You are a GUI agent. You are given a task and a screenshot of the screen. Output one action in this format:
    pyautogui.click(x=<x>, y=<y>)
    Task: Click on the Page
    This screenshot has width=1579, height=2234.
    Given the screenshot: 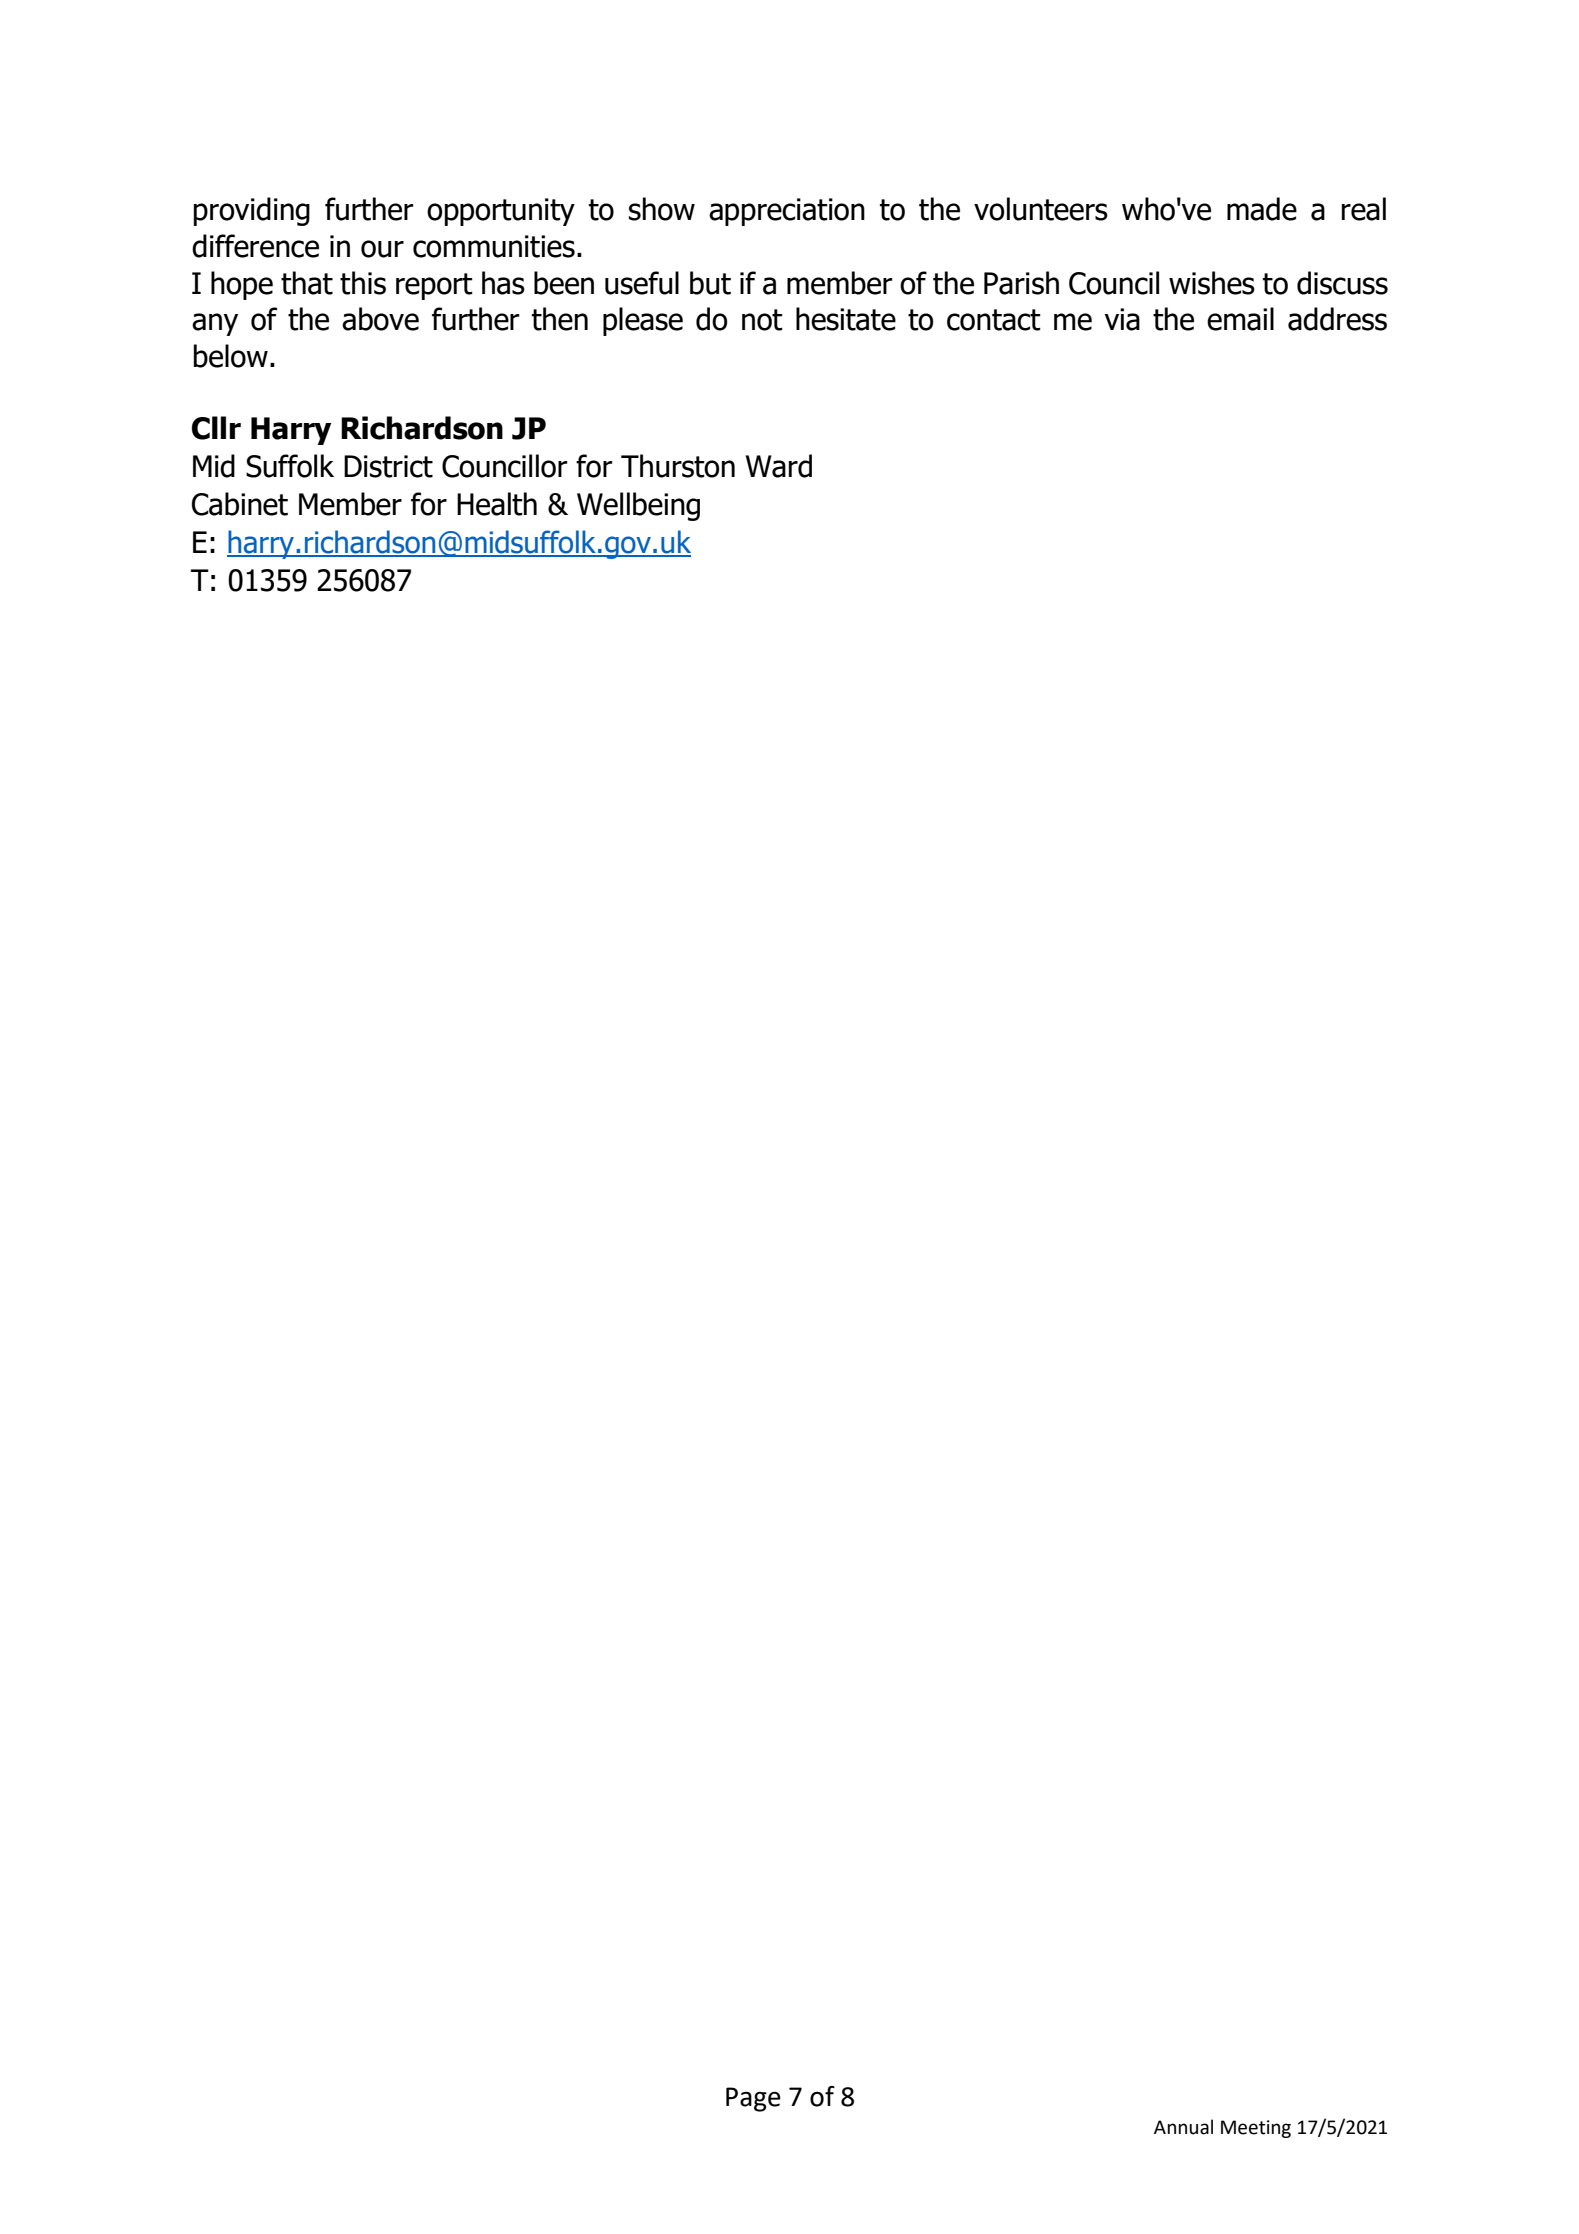 What is the action you would take?
    pyautogui.click(x=753, y=2099)
